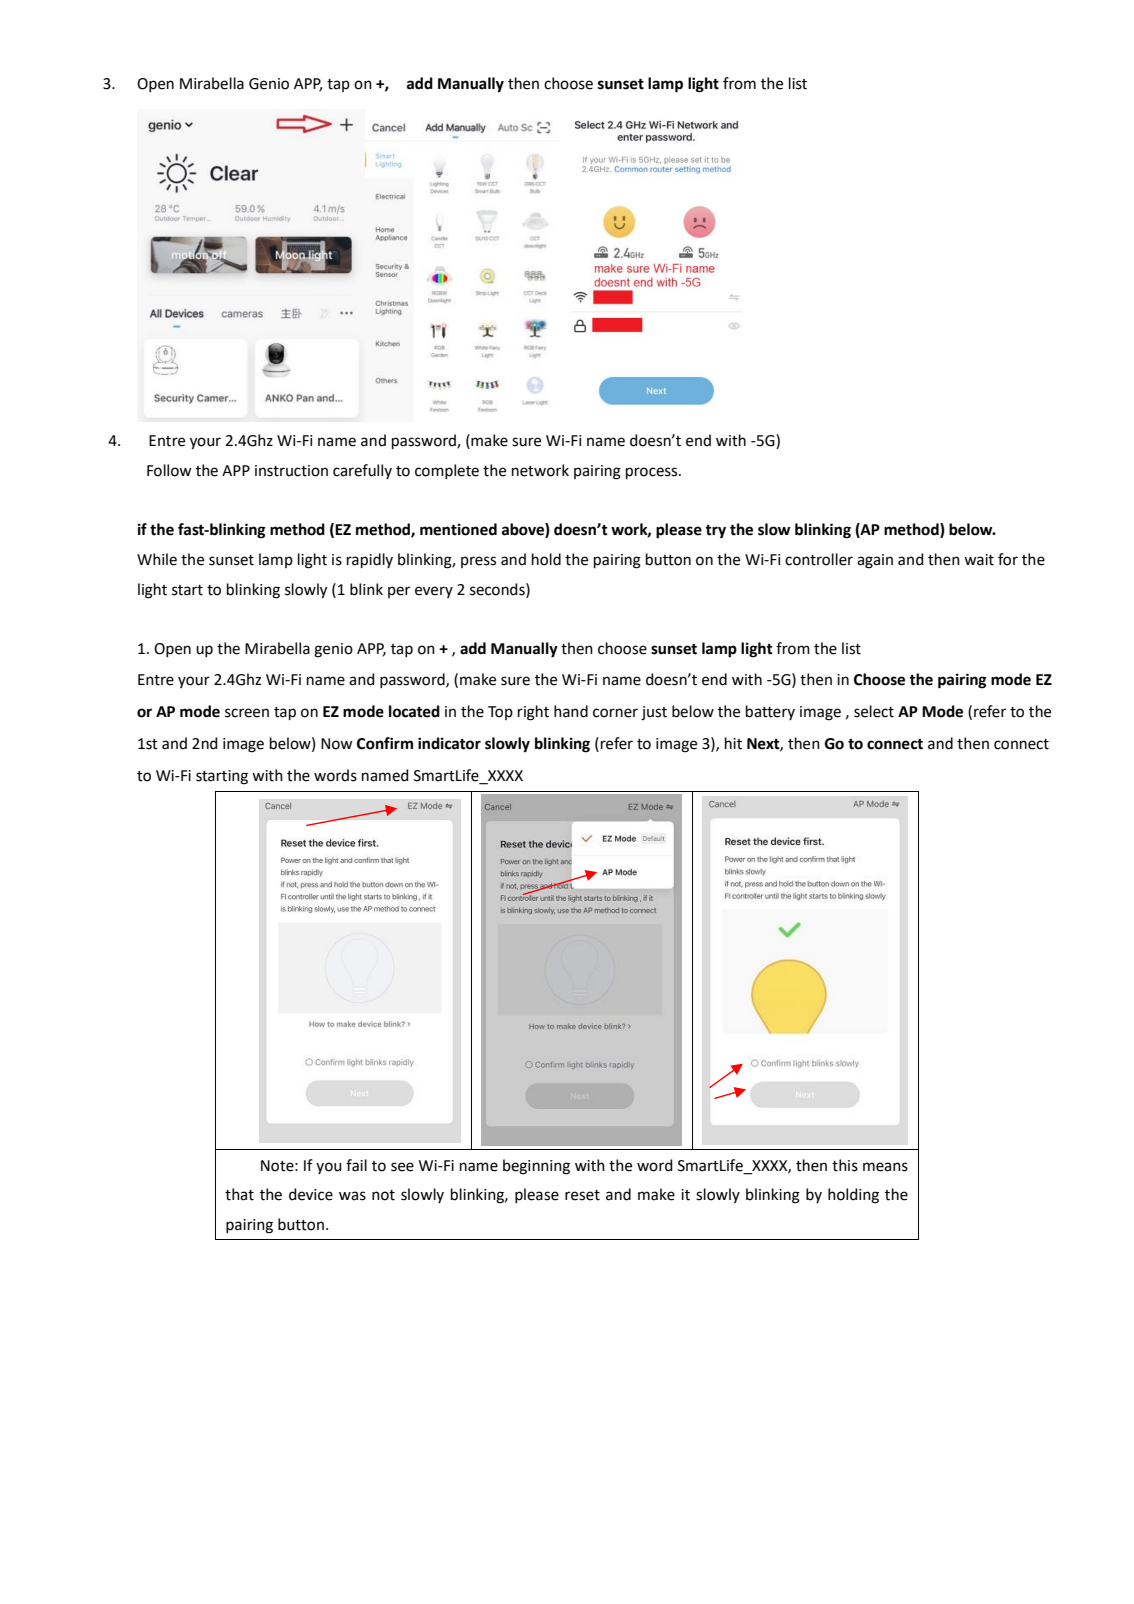  Describe the element at coordinates (449, 743) in the document. I see `indicator` at that location.
